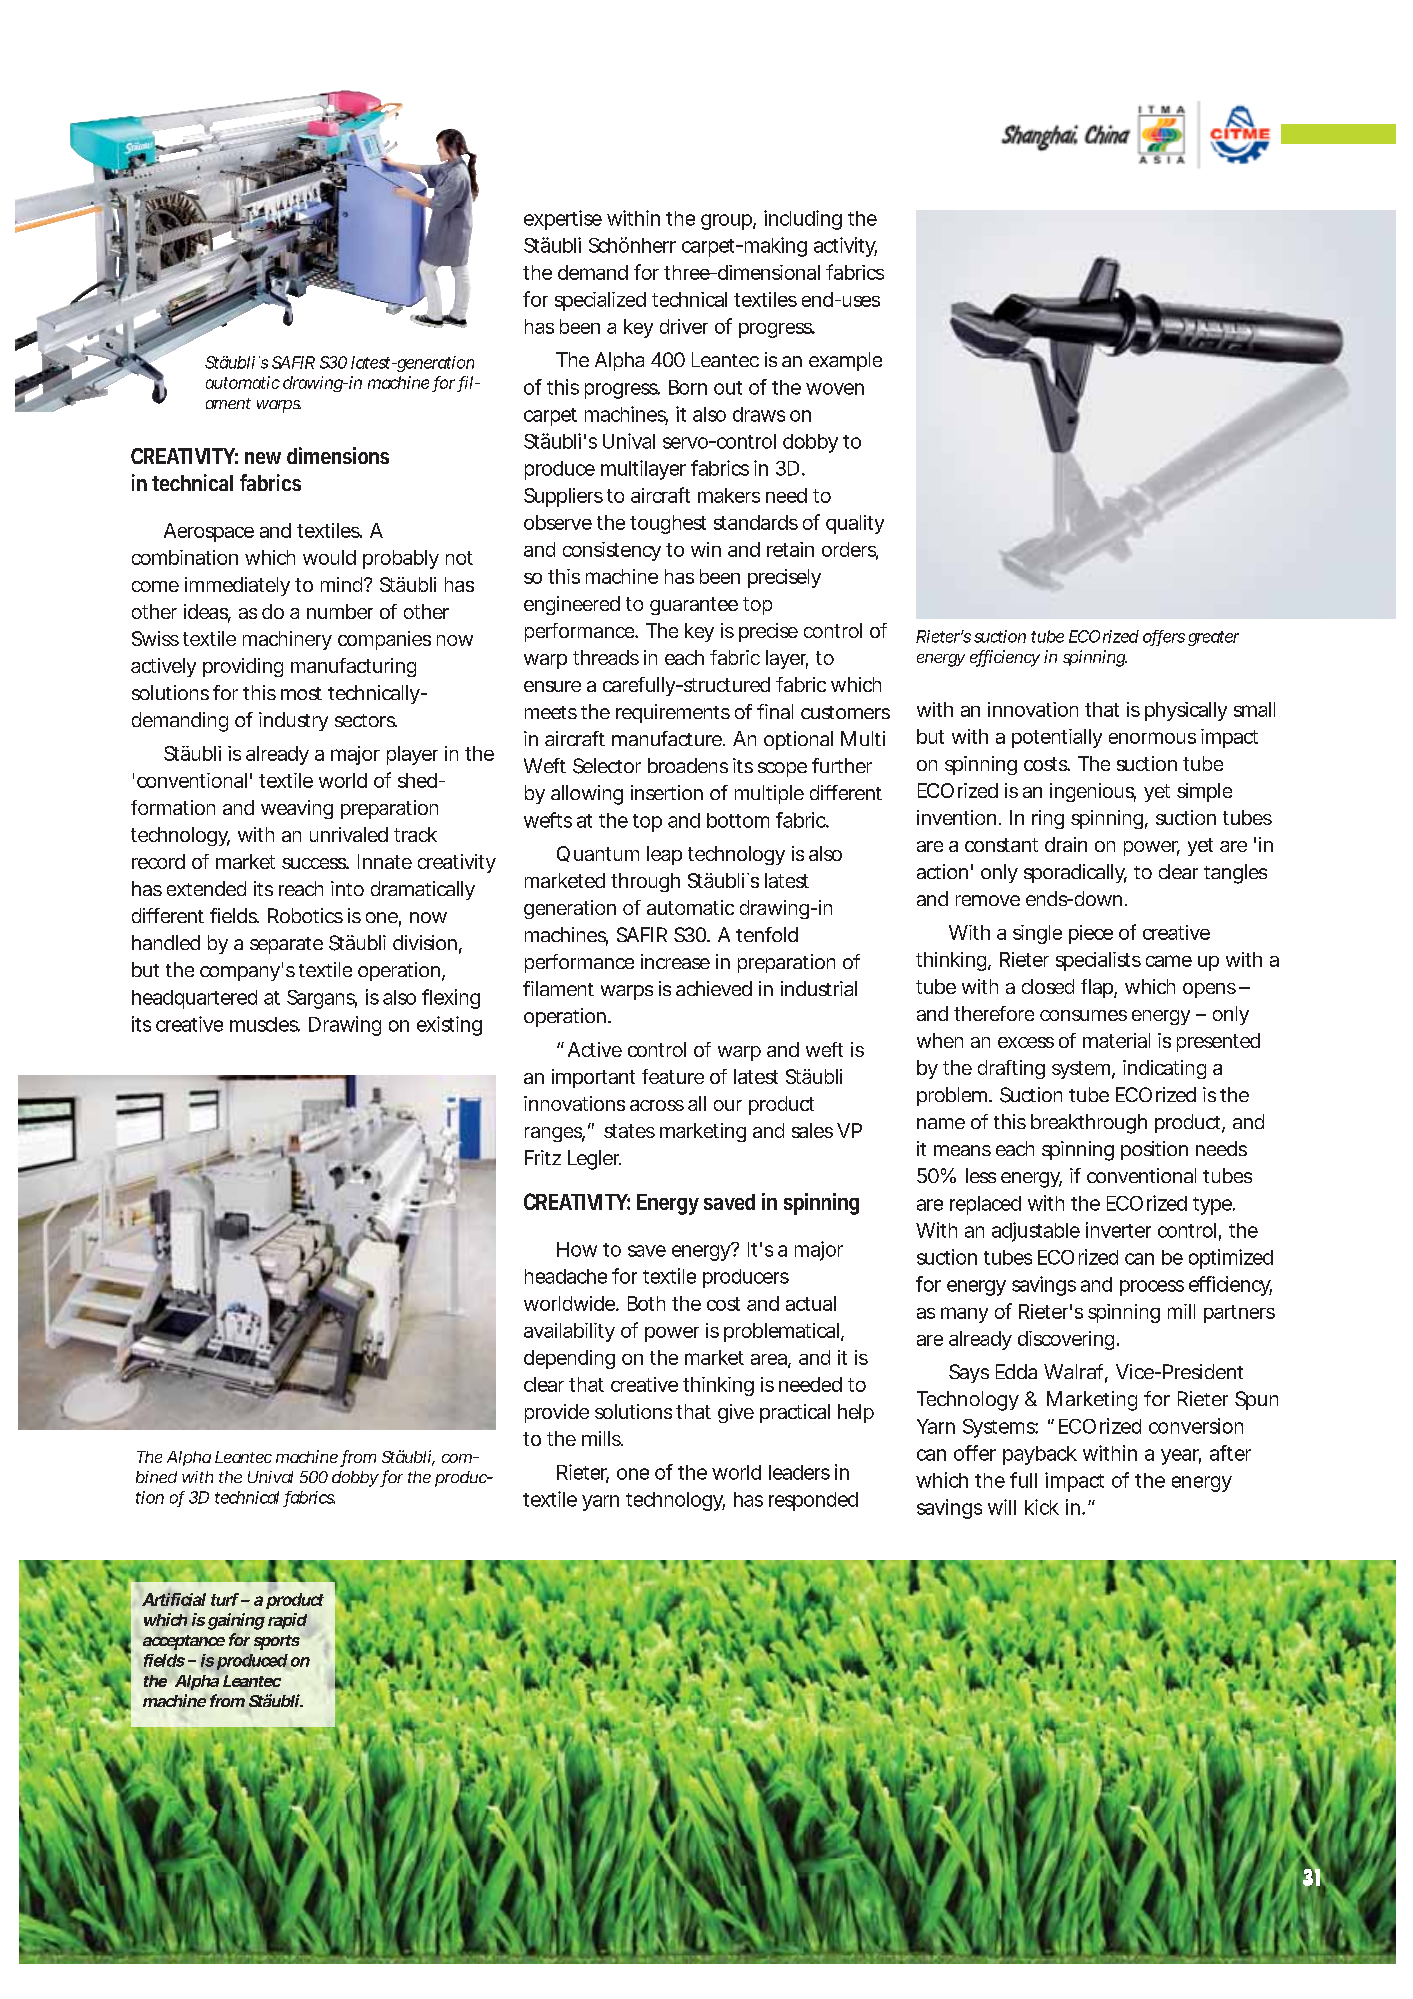 Image resolution: width=1413 pixels, height=1999 pixels. I want to click on group, so click(726, 222).
